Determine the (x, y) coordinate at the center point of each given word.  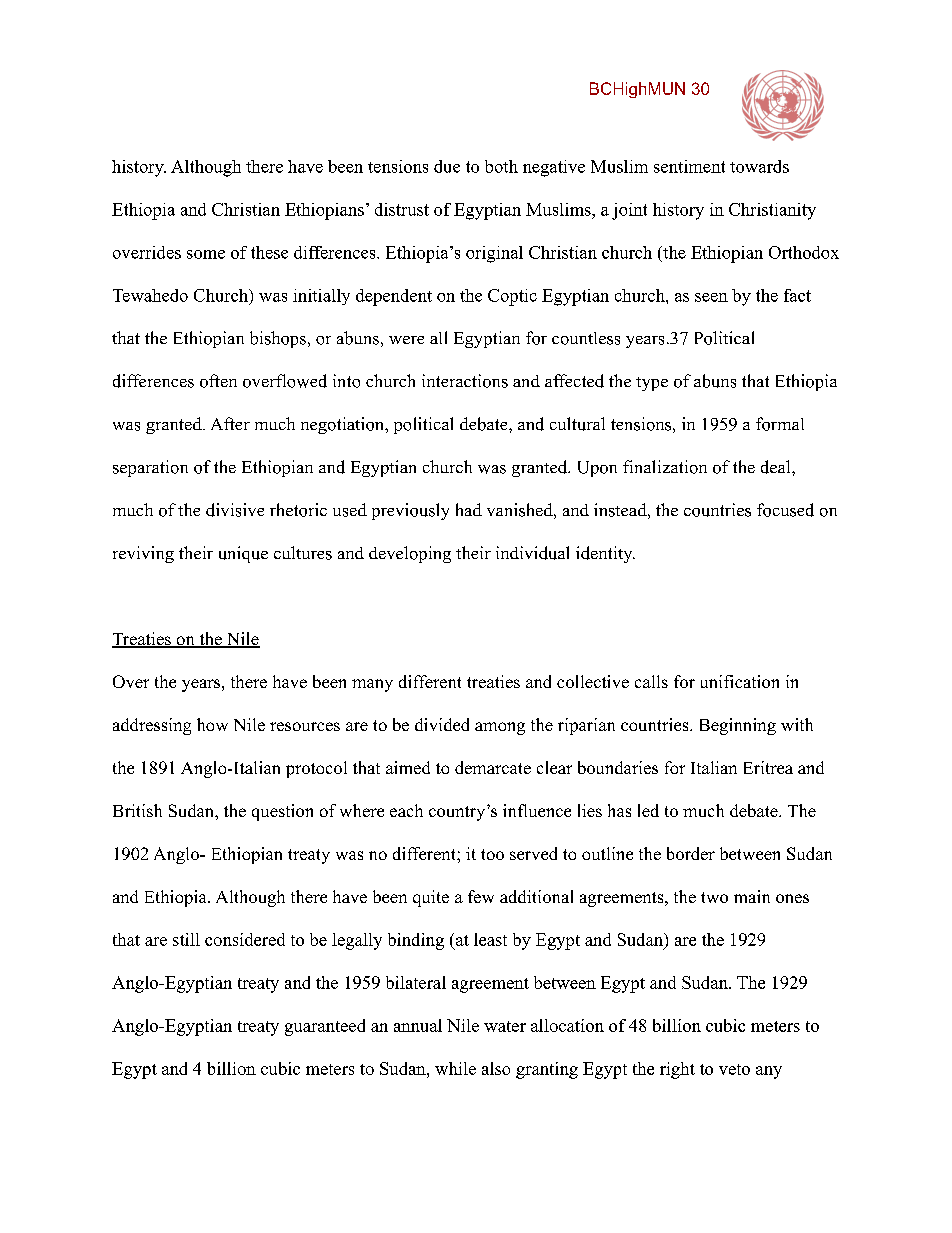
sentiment (689, 166)
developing (410, 554)
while (455, 1068)
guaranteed (325, 1027)
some (206, 254)
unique (243, 554)
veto (734, 1069)
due (447, 166)
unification (740, 681)
